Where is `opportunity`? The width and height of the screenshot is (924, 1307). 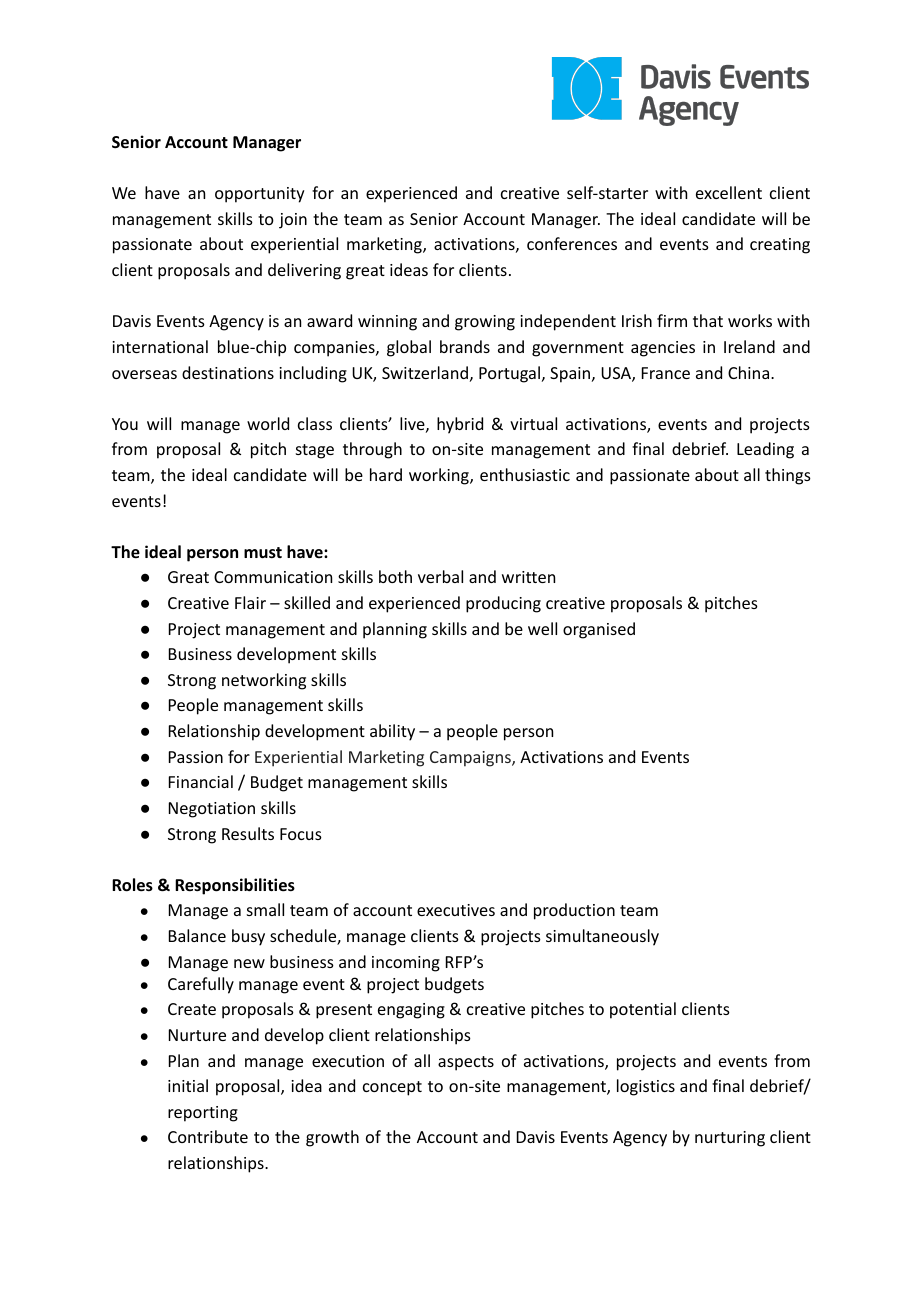 opportunity is located at coordinates (260, 195).
